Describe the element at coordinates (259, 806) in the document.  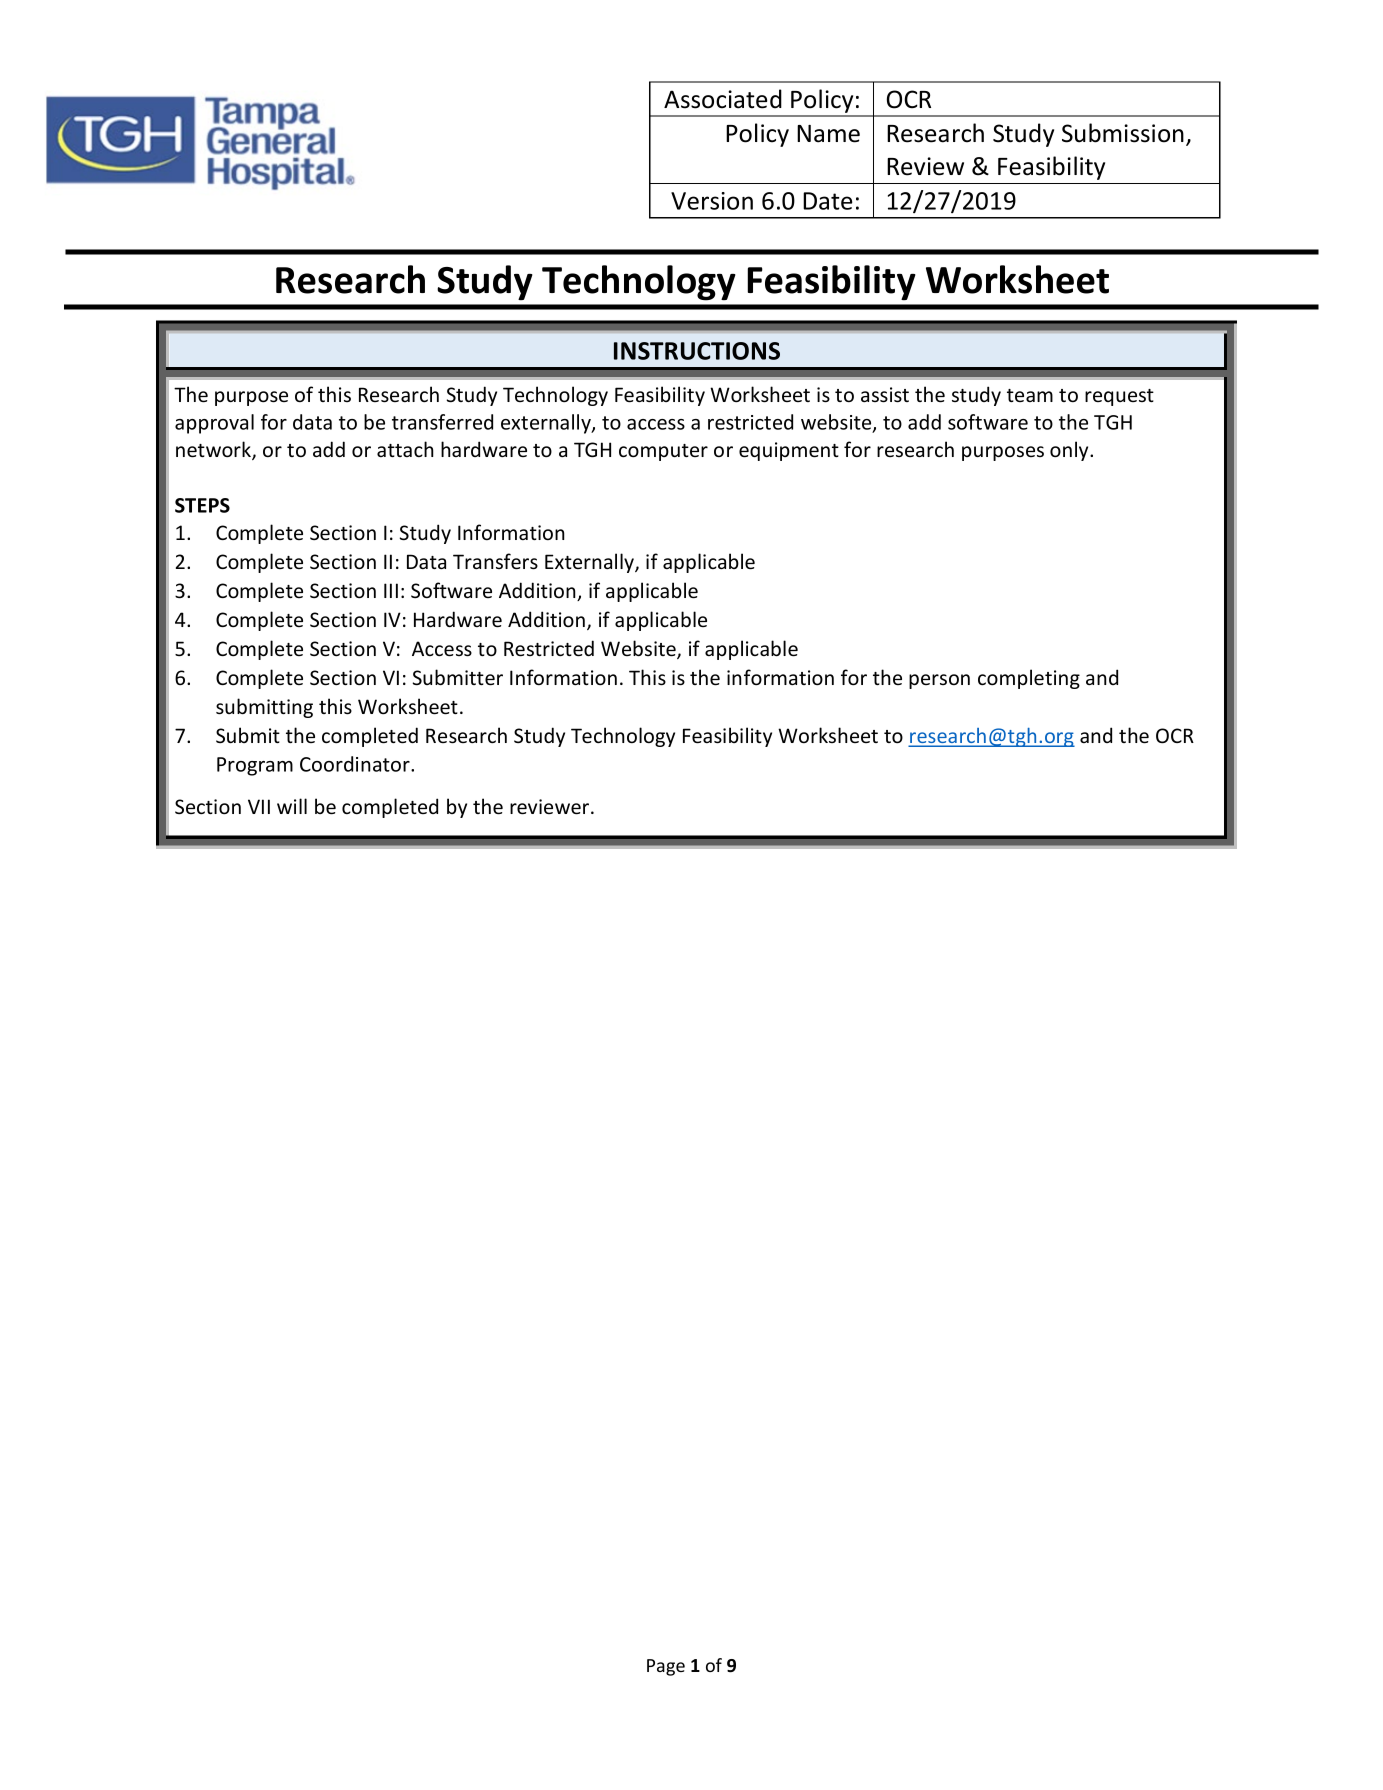
I see `VII` at that location.
